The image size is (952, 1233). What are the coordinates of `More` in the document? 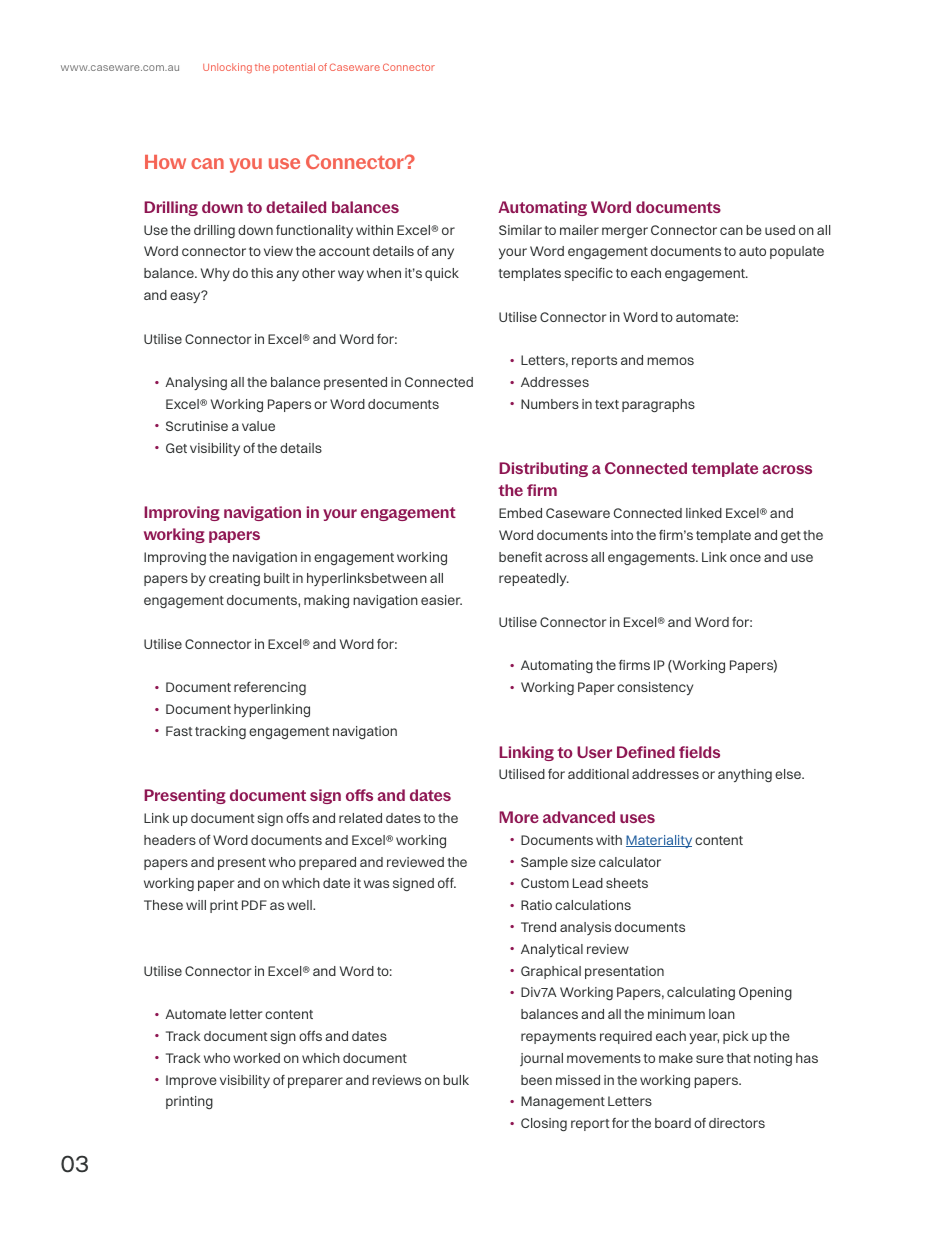 It's located at (519, 817).
